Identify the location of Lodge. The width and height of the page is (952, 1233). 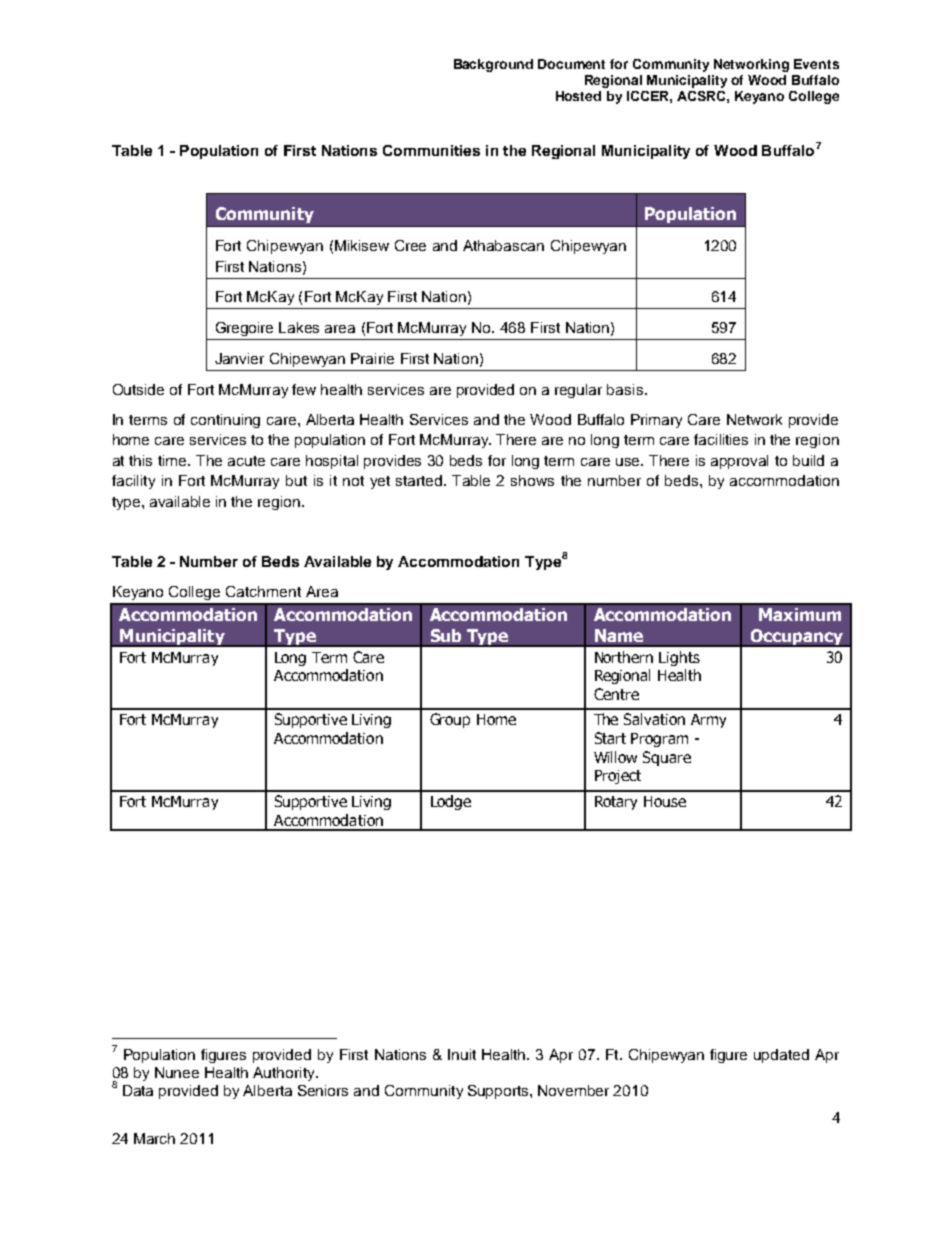
(451, 802).
